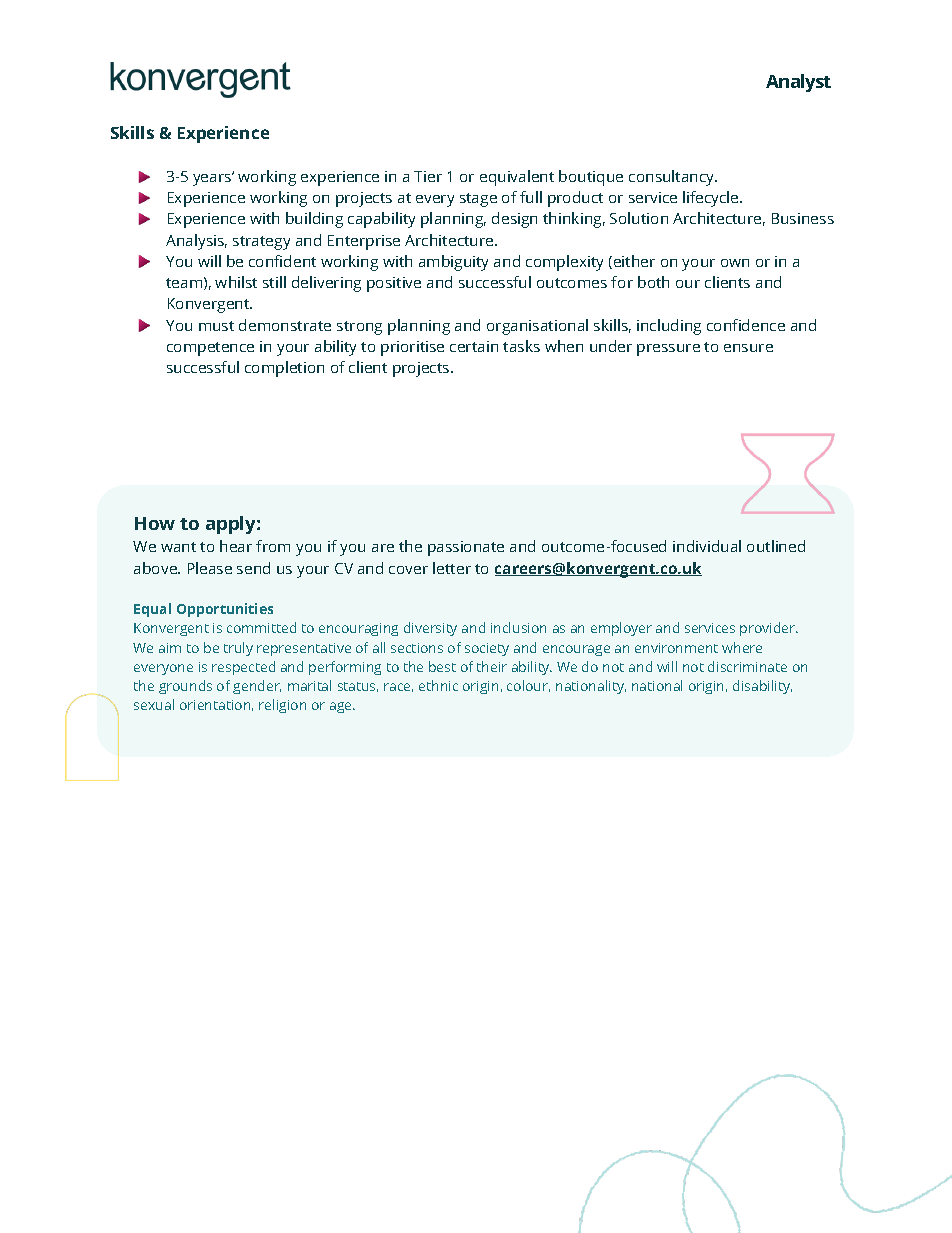  What do you see at coordinates (236, 282) in the image?
I see `whilst` at bounding box center [236, 282].
